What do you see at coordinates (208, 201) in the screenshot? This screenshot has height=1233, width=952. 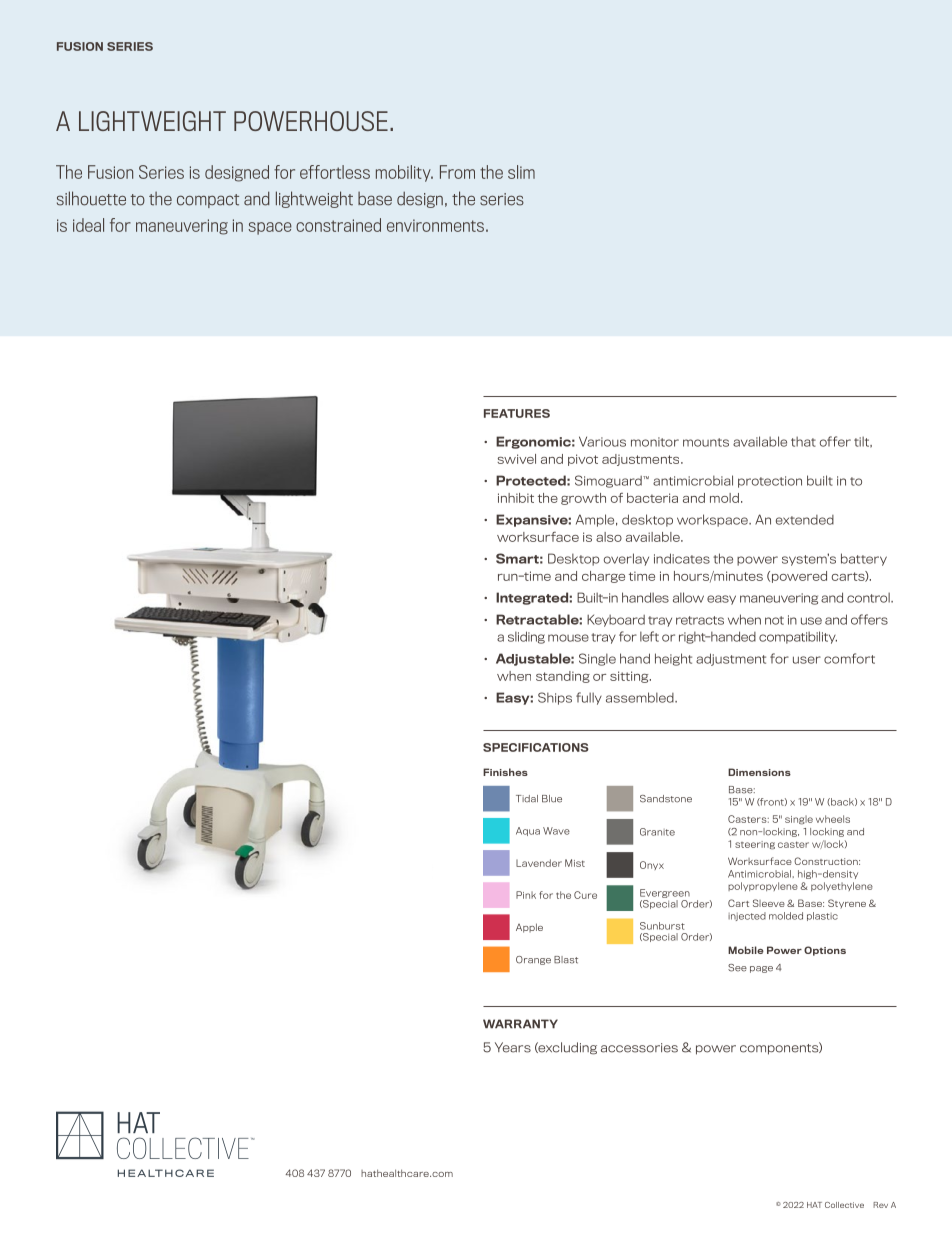 I see `compact` at bounding box center [208, 201].
